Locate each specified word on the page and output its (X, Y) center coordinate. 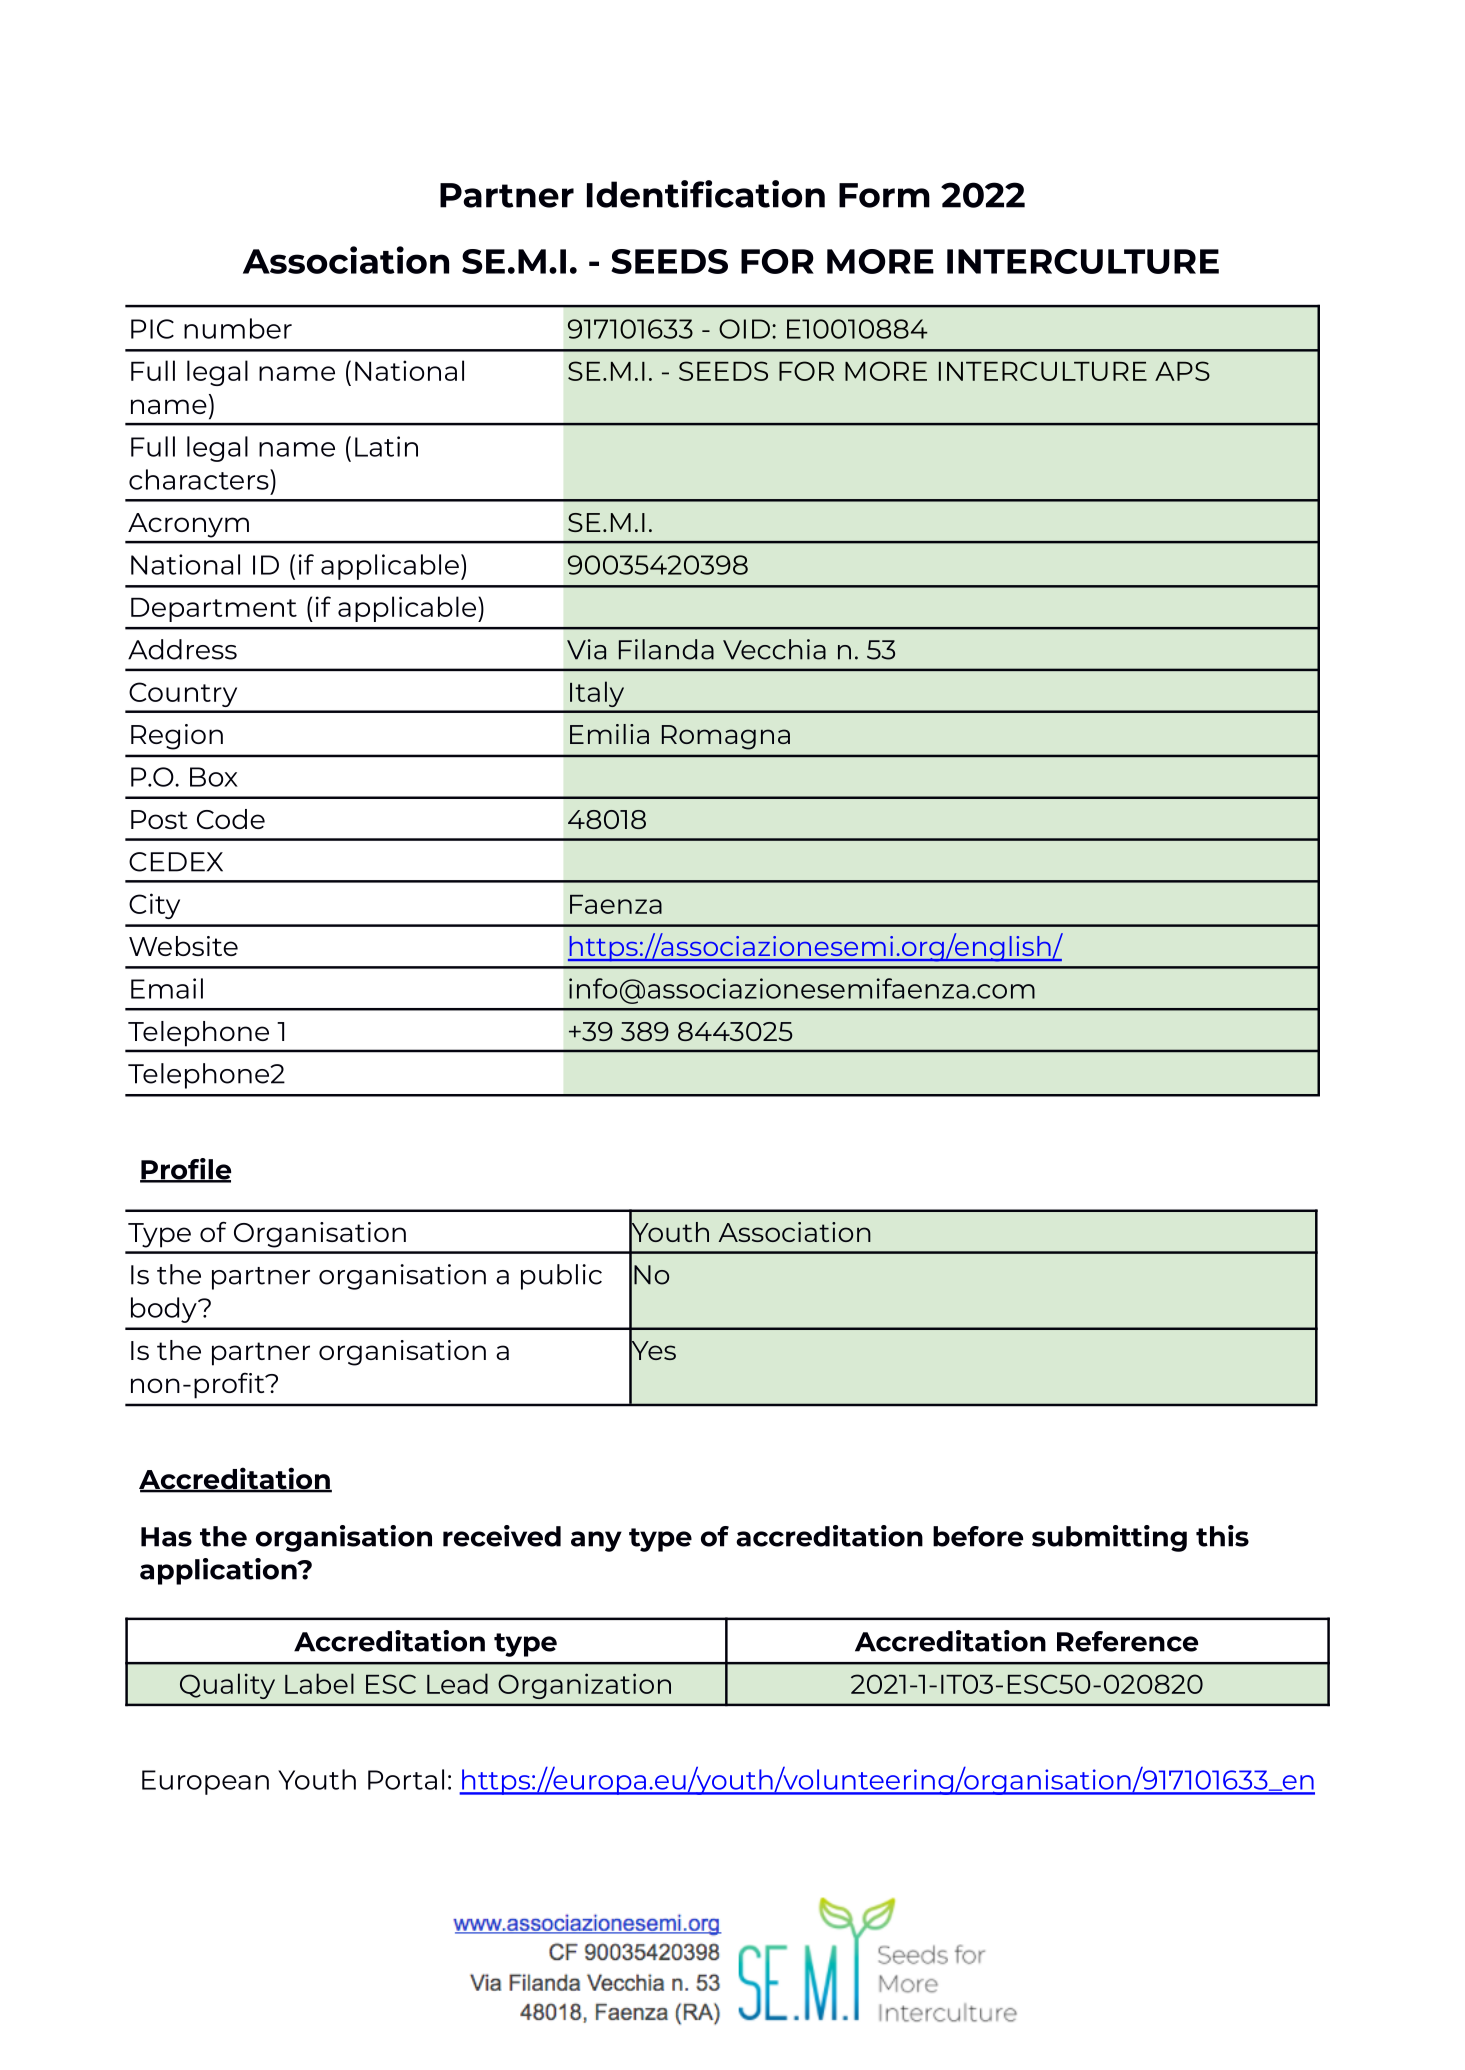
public (561, 1277)
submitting (1109, 1538)
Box (214, 777)
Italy (597, 694)
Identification (706, 194)
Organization (584, 1686)
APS (1182, 371)
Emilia (609, 734)
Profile (185, 1170)
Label (319, 1683)
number (238, 328)
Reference (1127, 1641)
